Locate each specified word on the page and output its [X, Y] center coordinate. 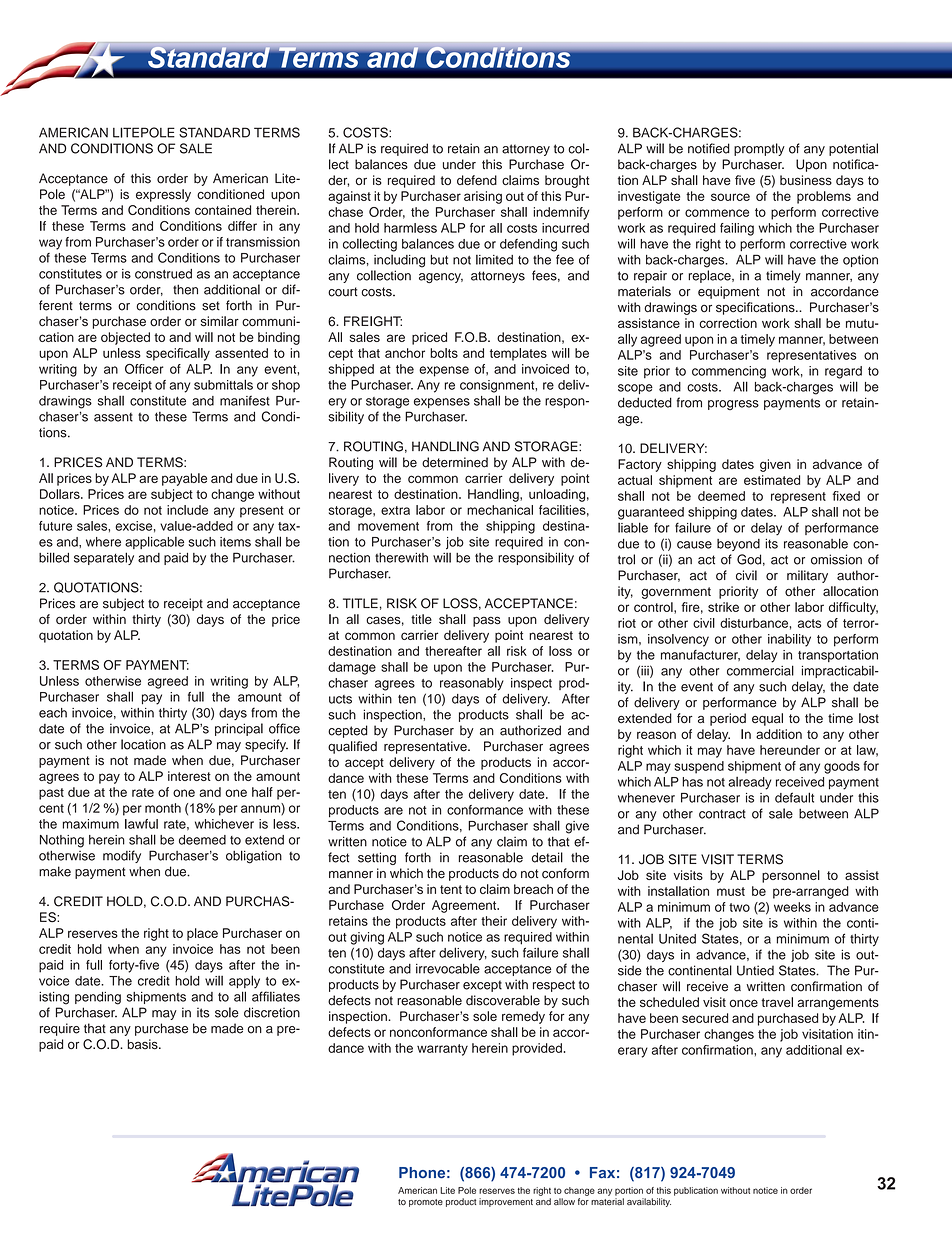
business [806, 180]
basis [143, 1044]
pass [487, 621]
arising [483, 197]
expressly [163, 195]
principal [239, 729]
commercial [760, 670]
